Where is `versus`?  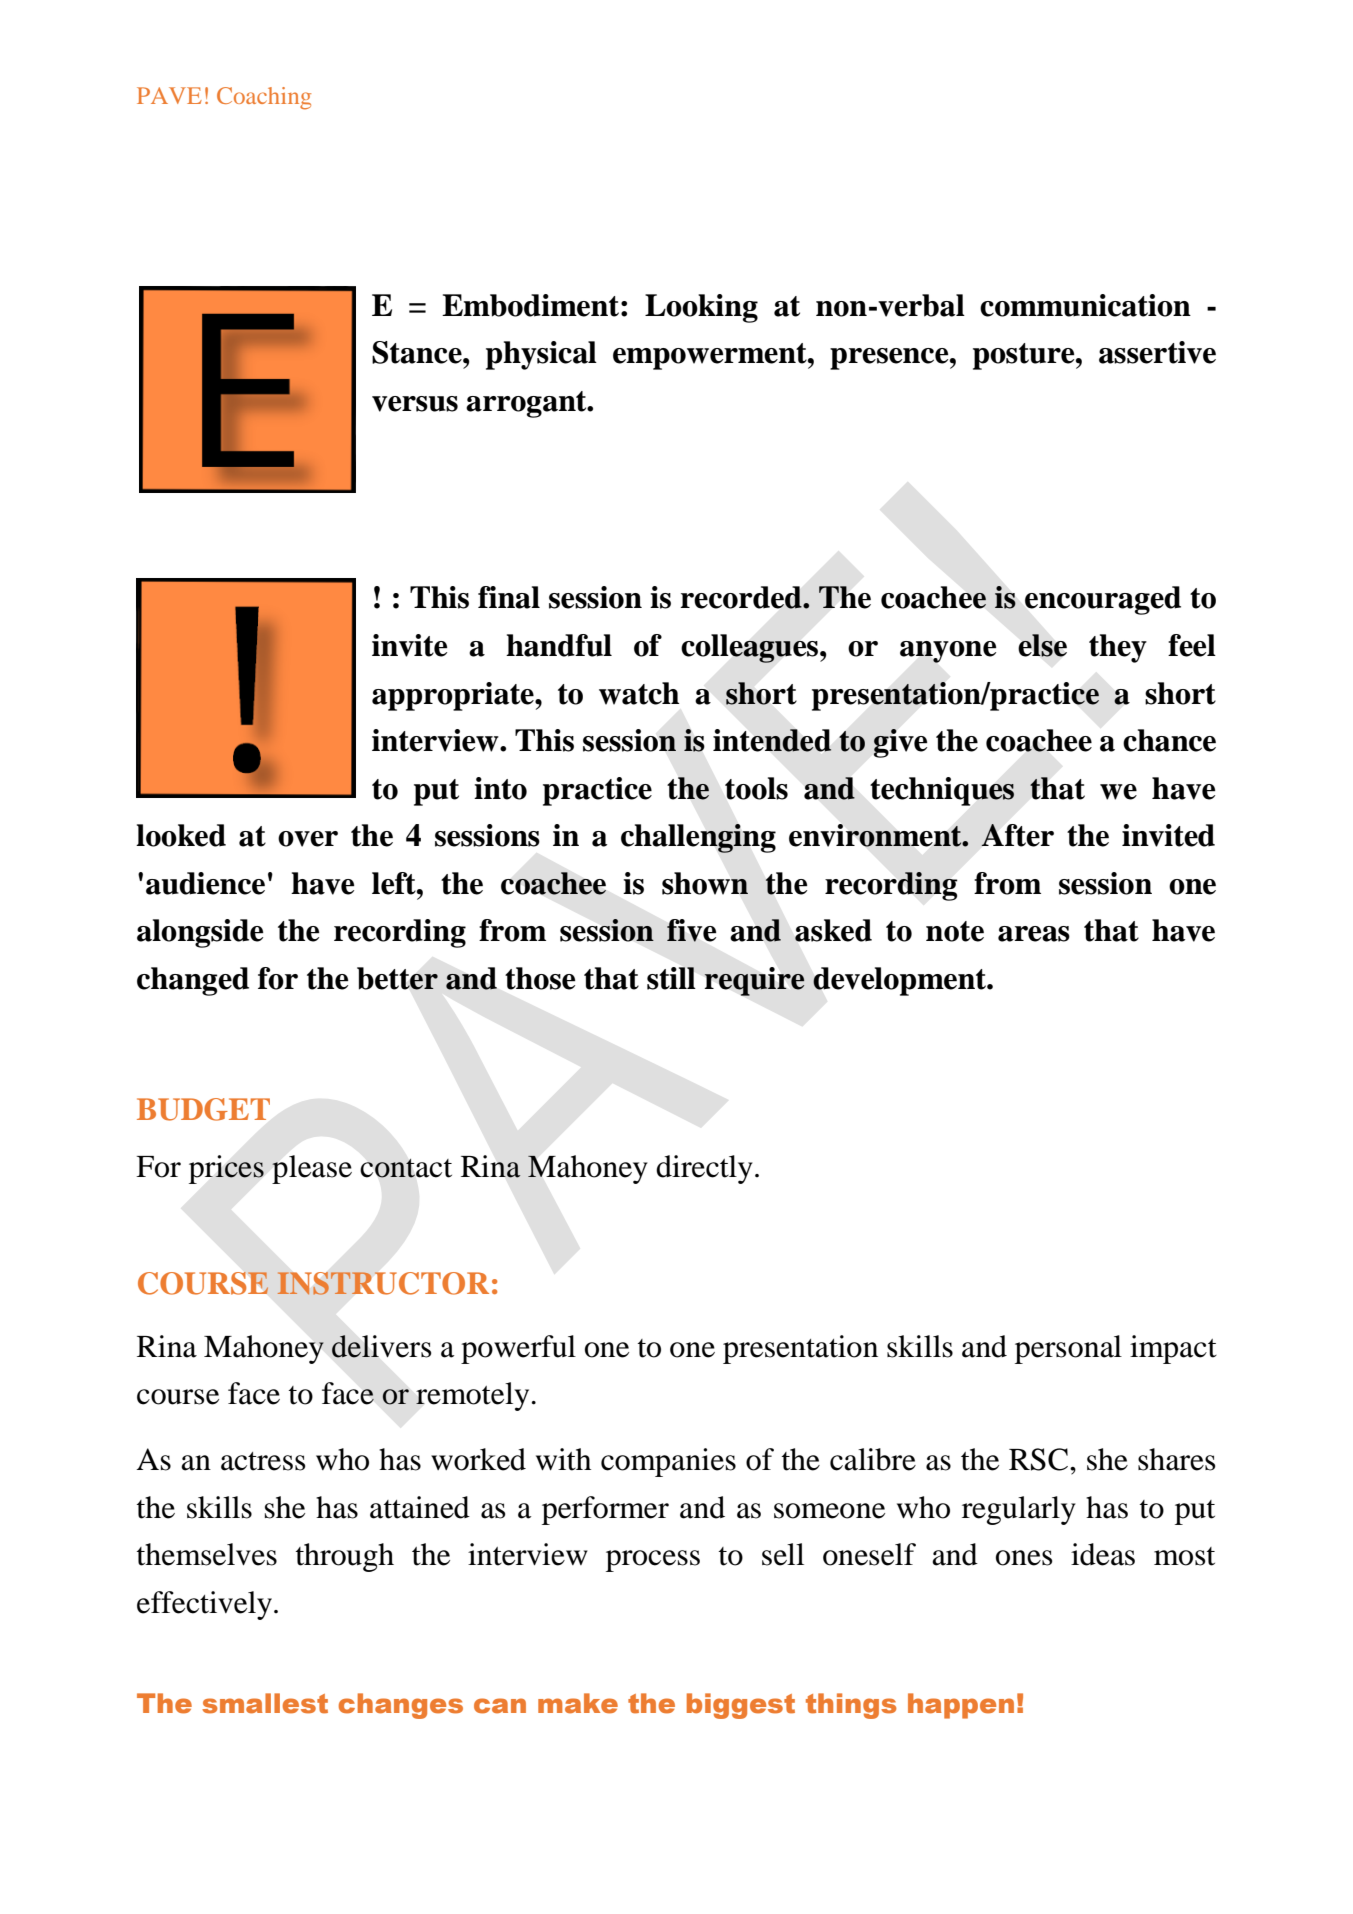
versus is located at coordinates (415, 404).
